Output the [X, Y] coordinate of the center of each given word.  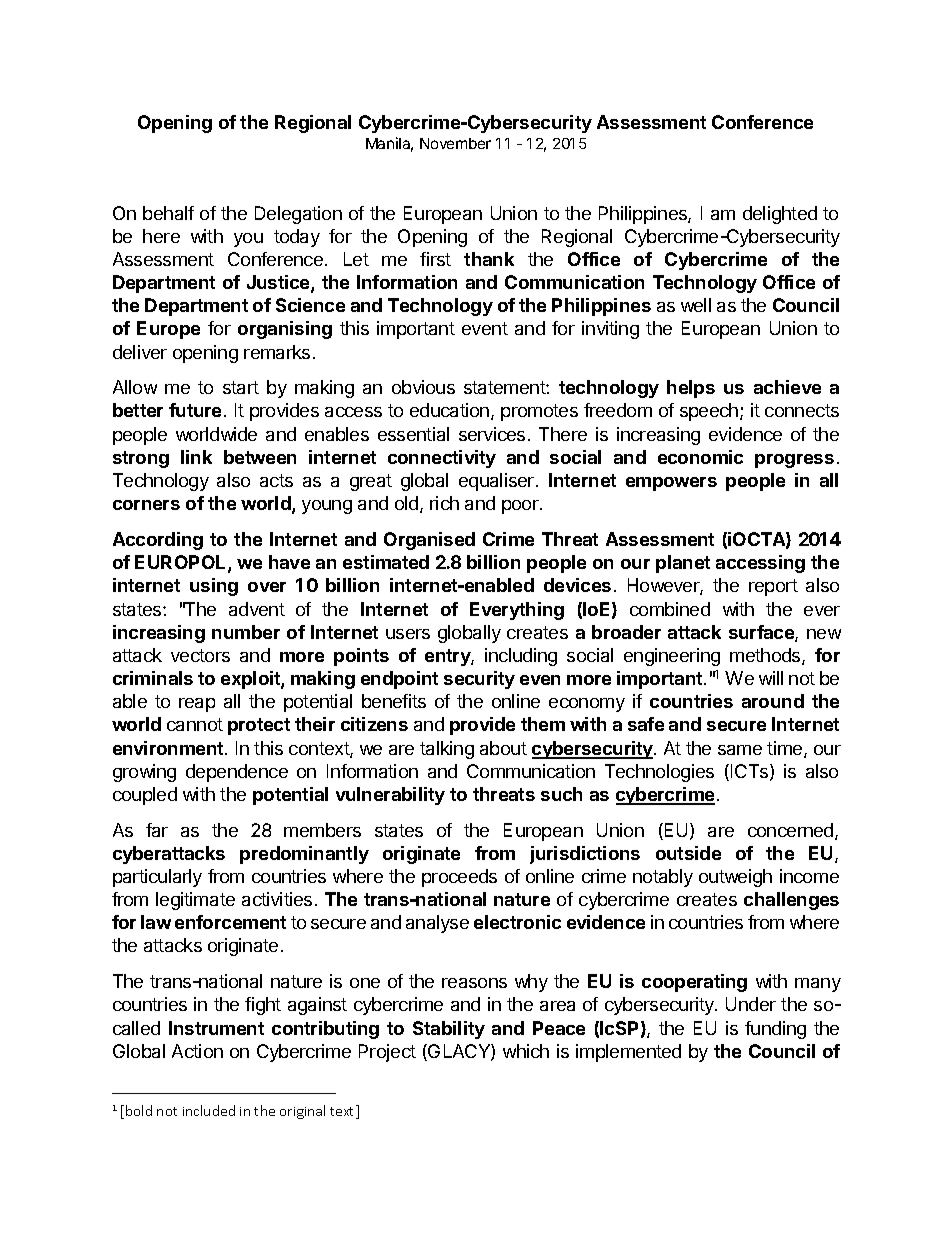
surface [762, 633]
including [521, 657]
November [455, 143]
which [526, 1051]
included [209, 1110]
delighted [780, 215]
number [246, 632]
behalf [168, 213]
